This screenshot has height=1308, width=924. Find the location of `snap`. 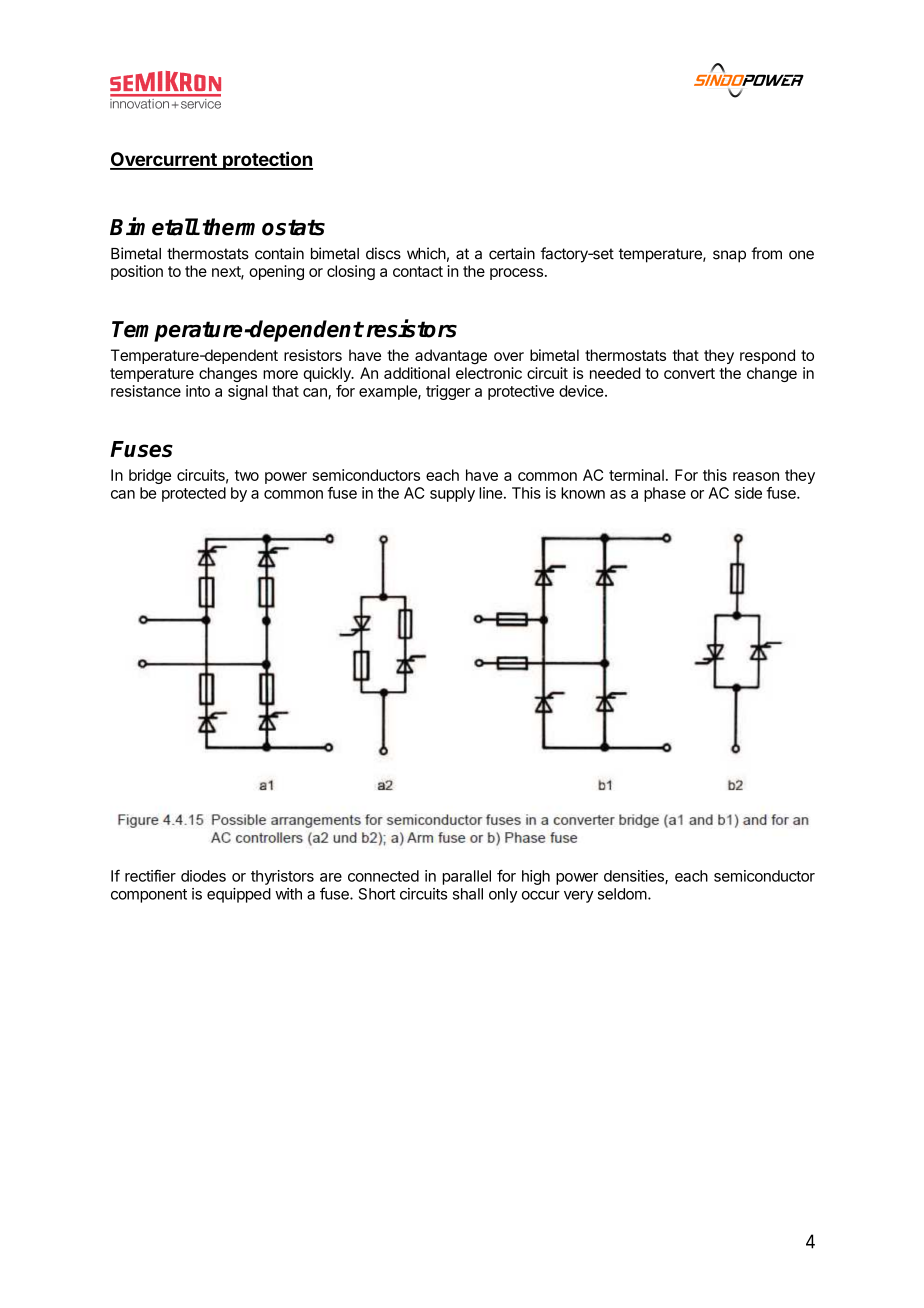

snap is located at coordinates (729, 256).
